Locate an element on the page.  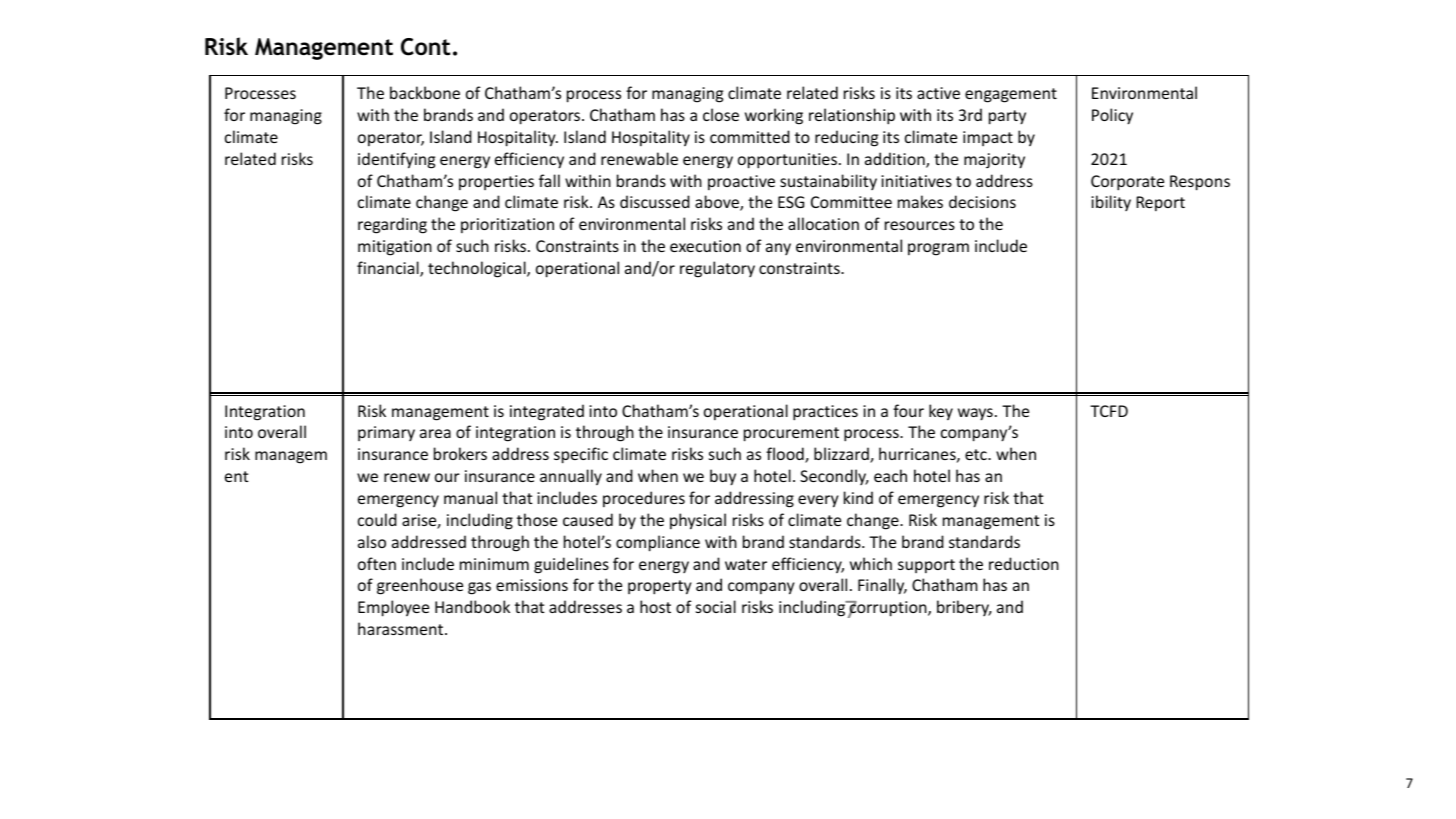
bribery is located at coordinates (964, 608).
